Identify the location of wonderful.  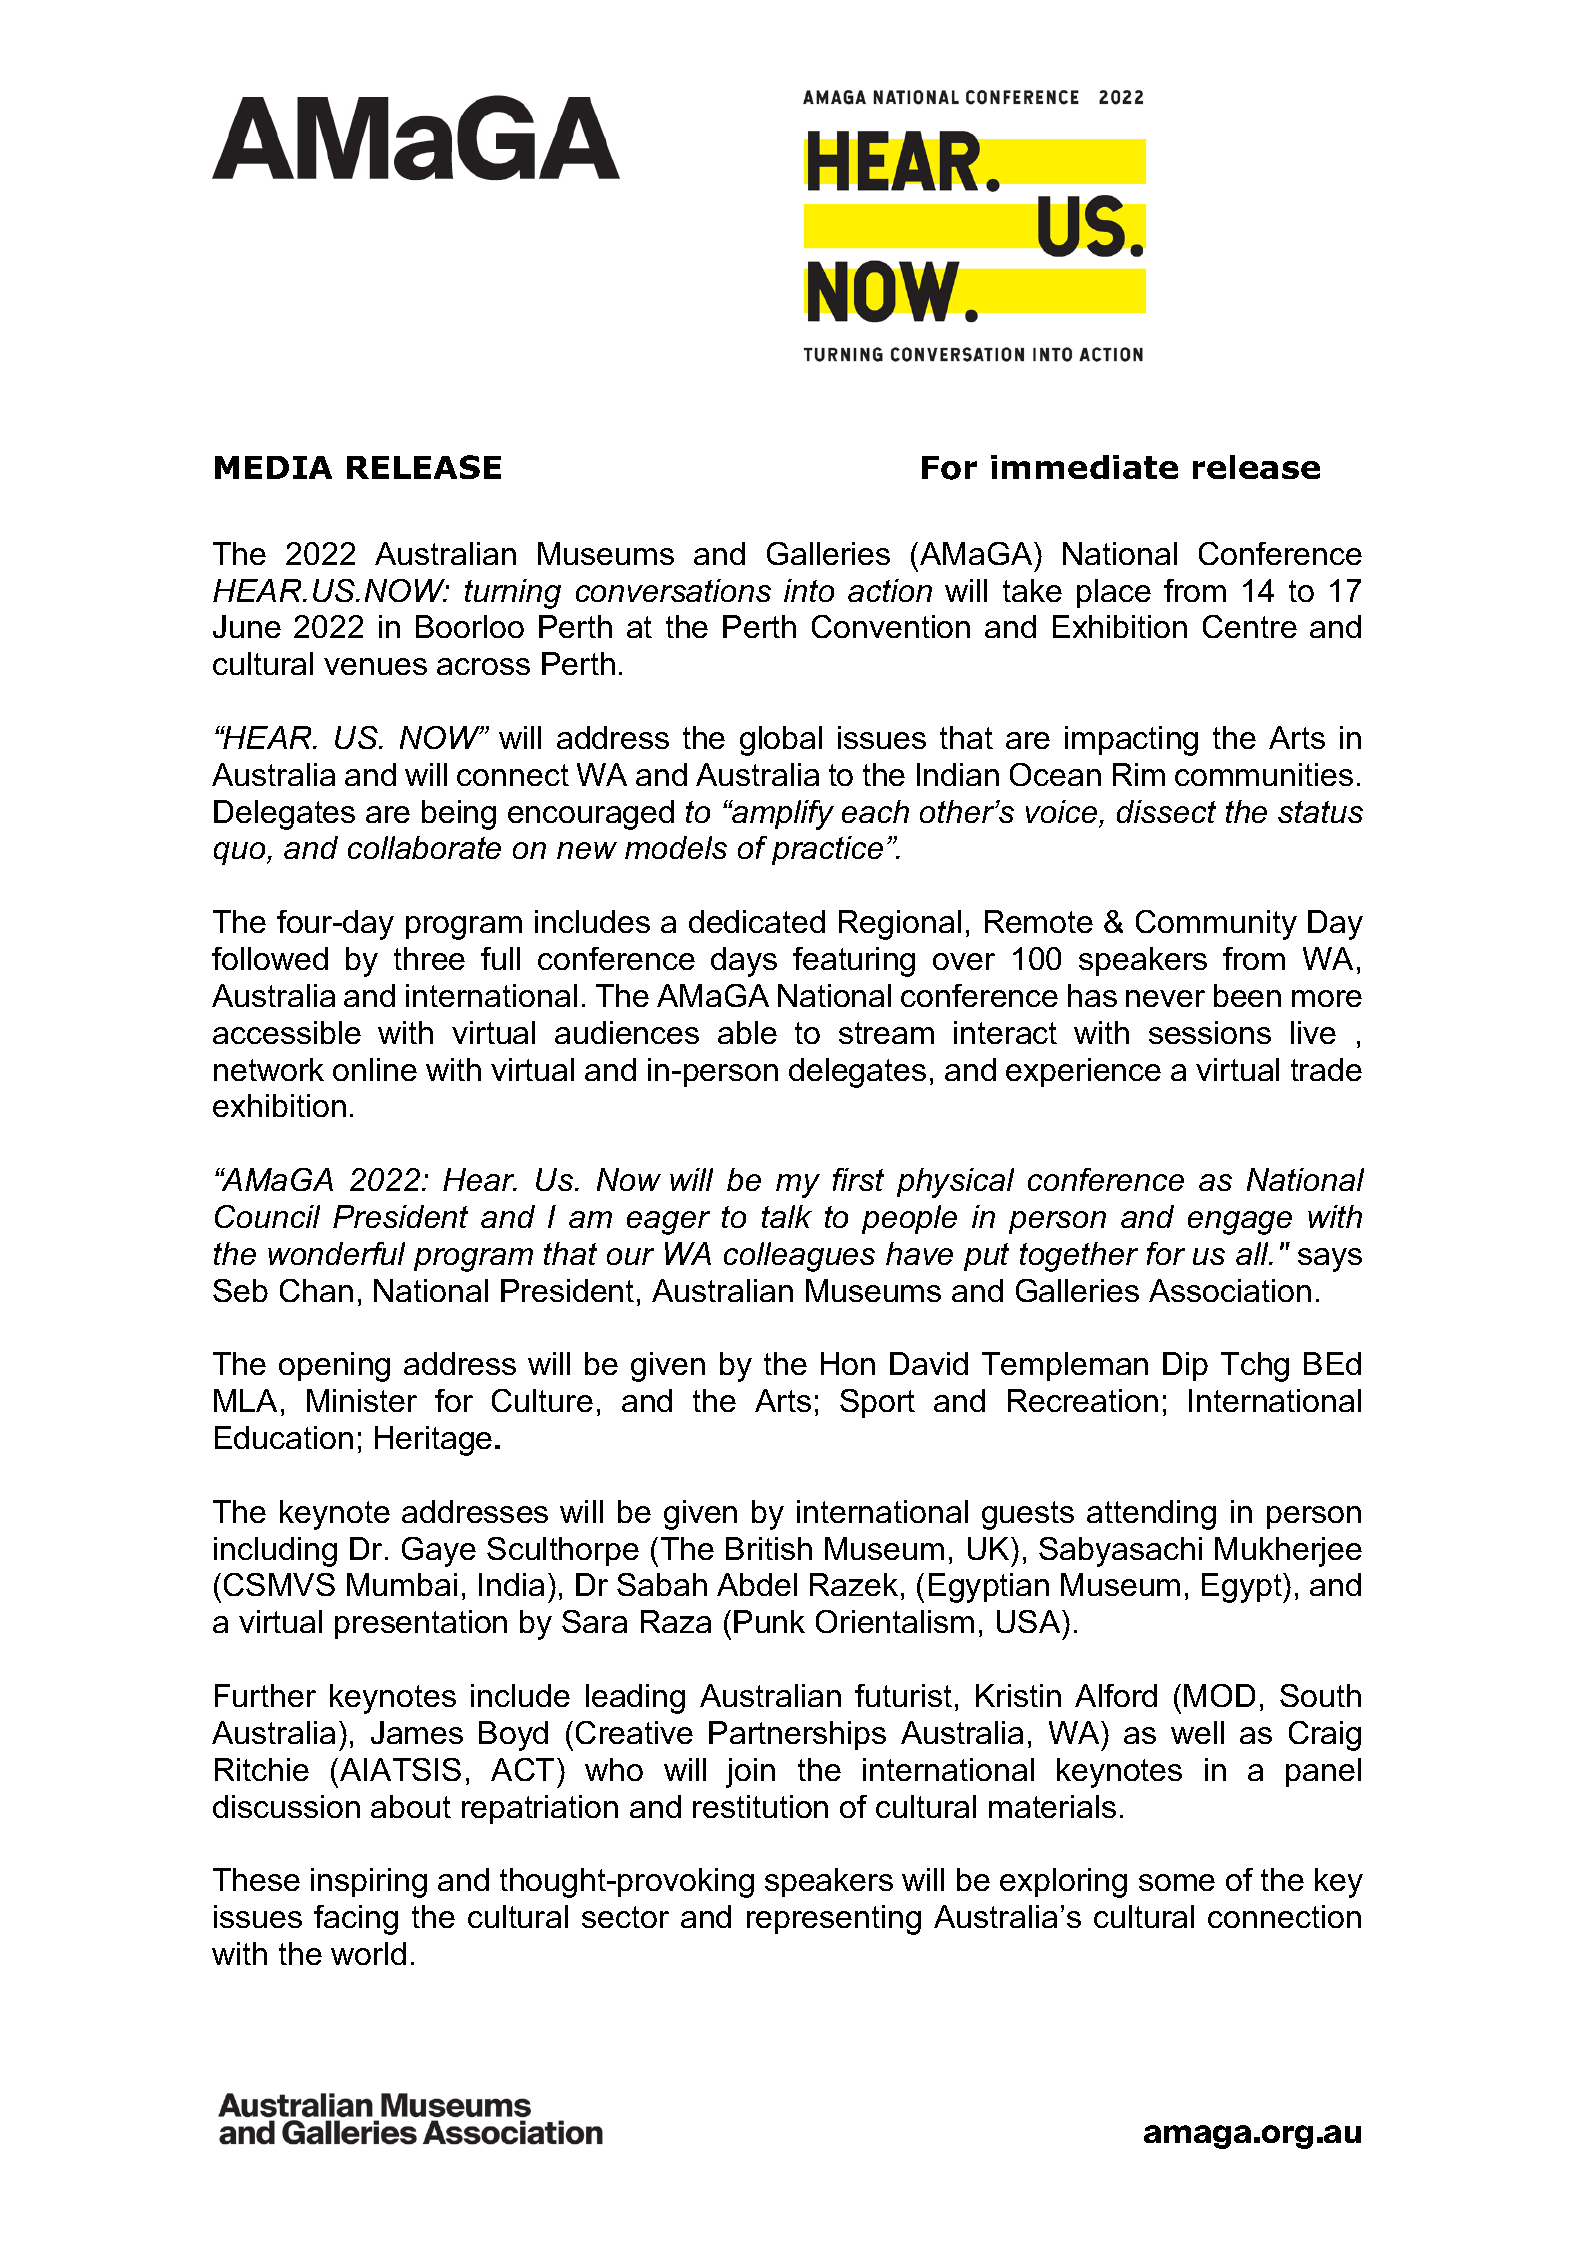
(336, 1253).
